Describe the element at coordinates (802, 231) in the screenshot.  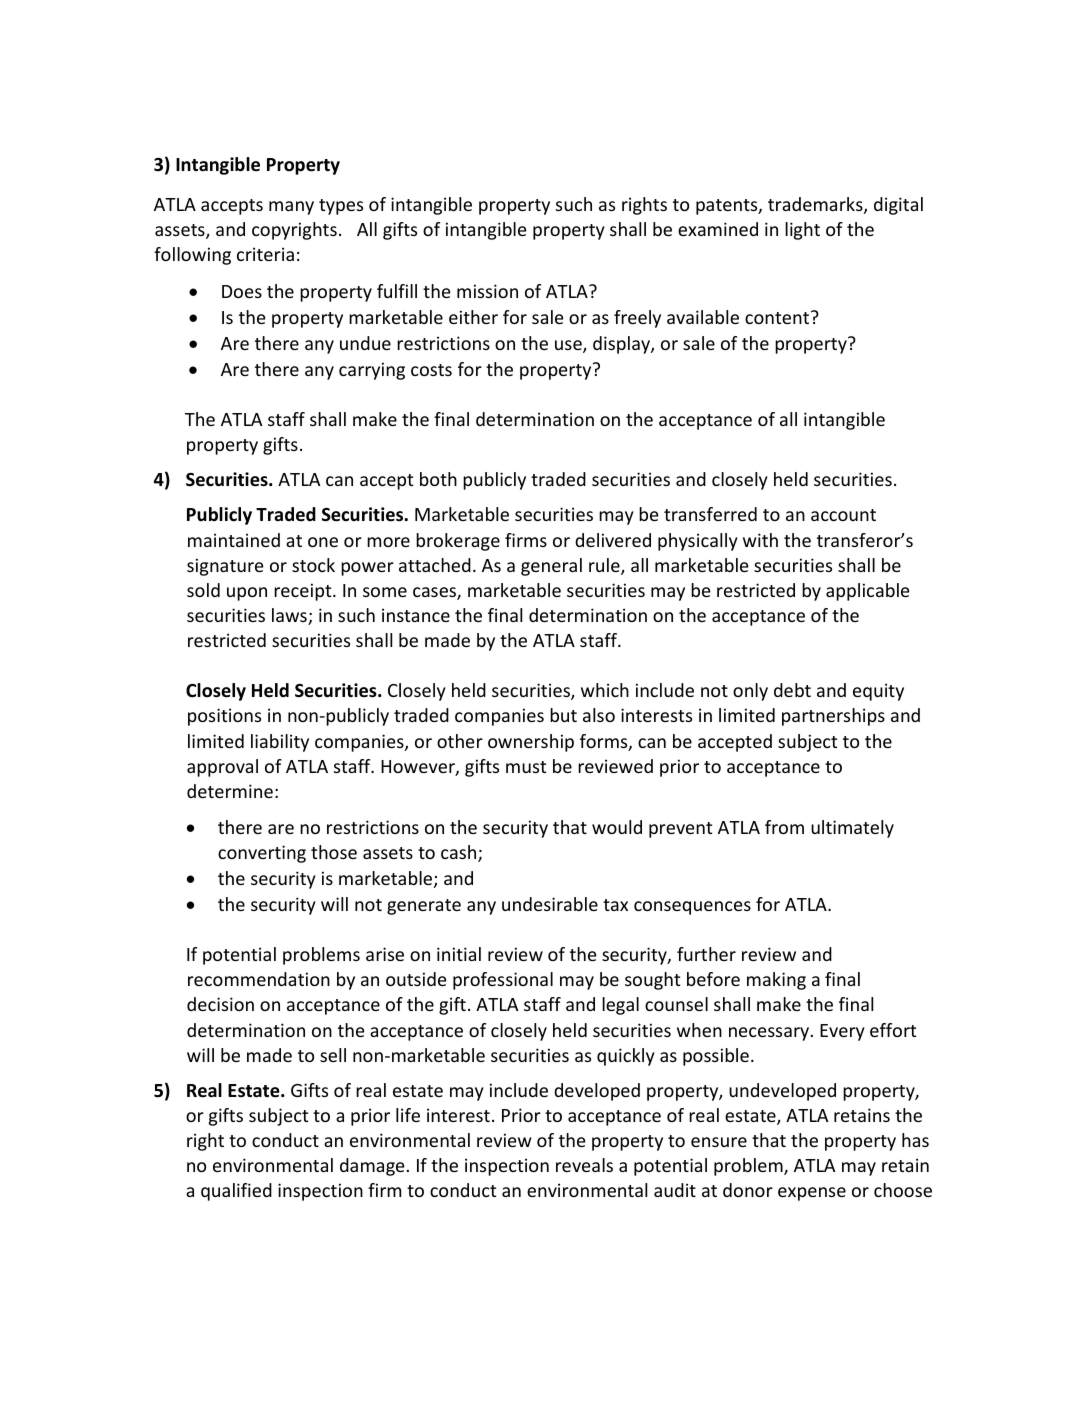
I see `light` at that location.
